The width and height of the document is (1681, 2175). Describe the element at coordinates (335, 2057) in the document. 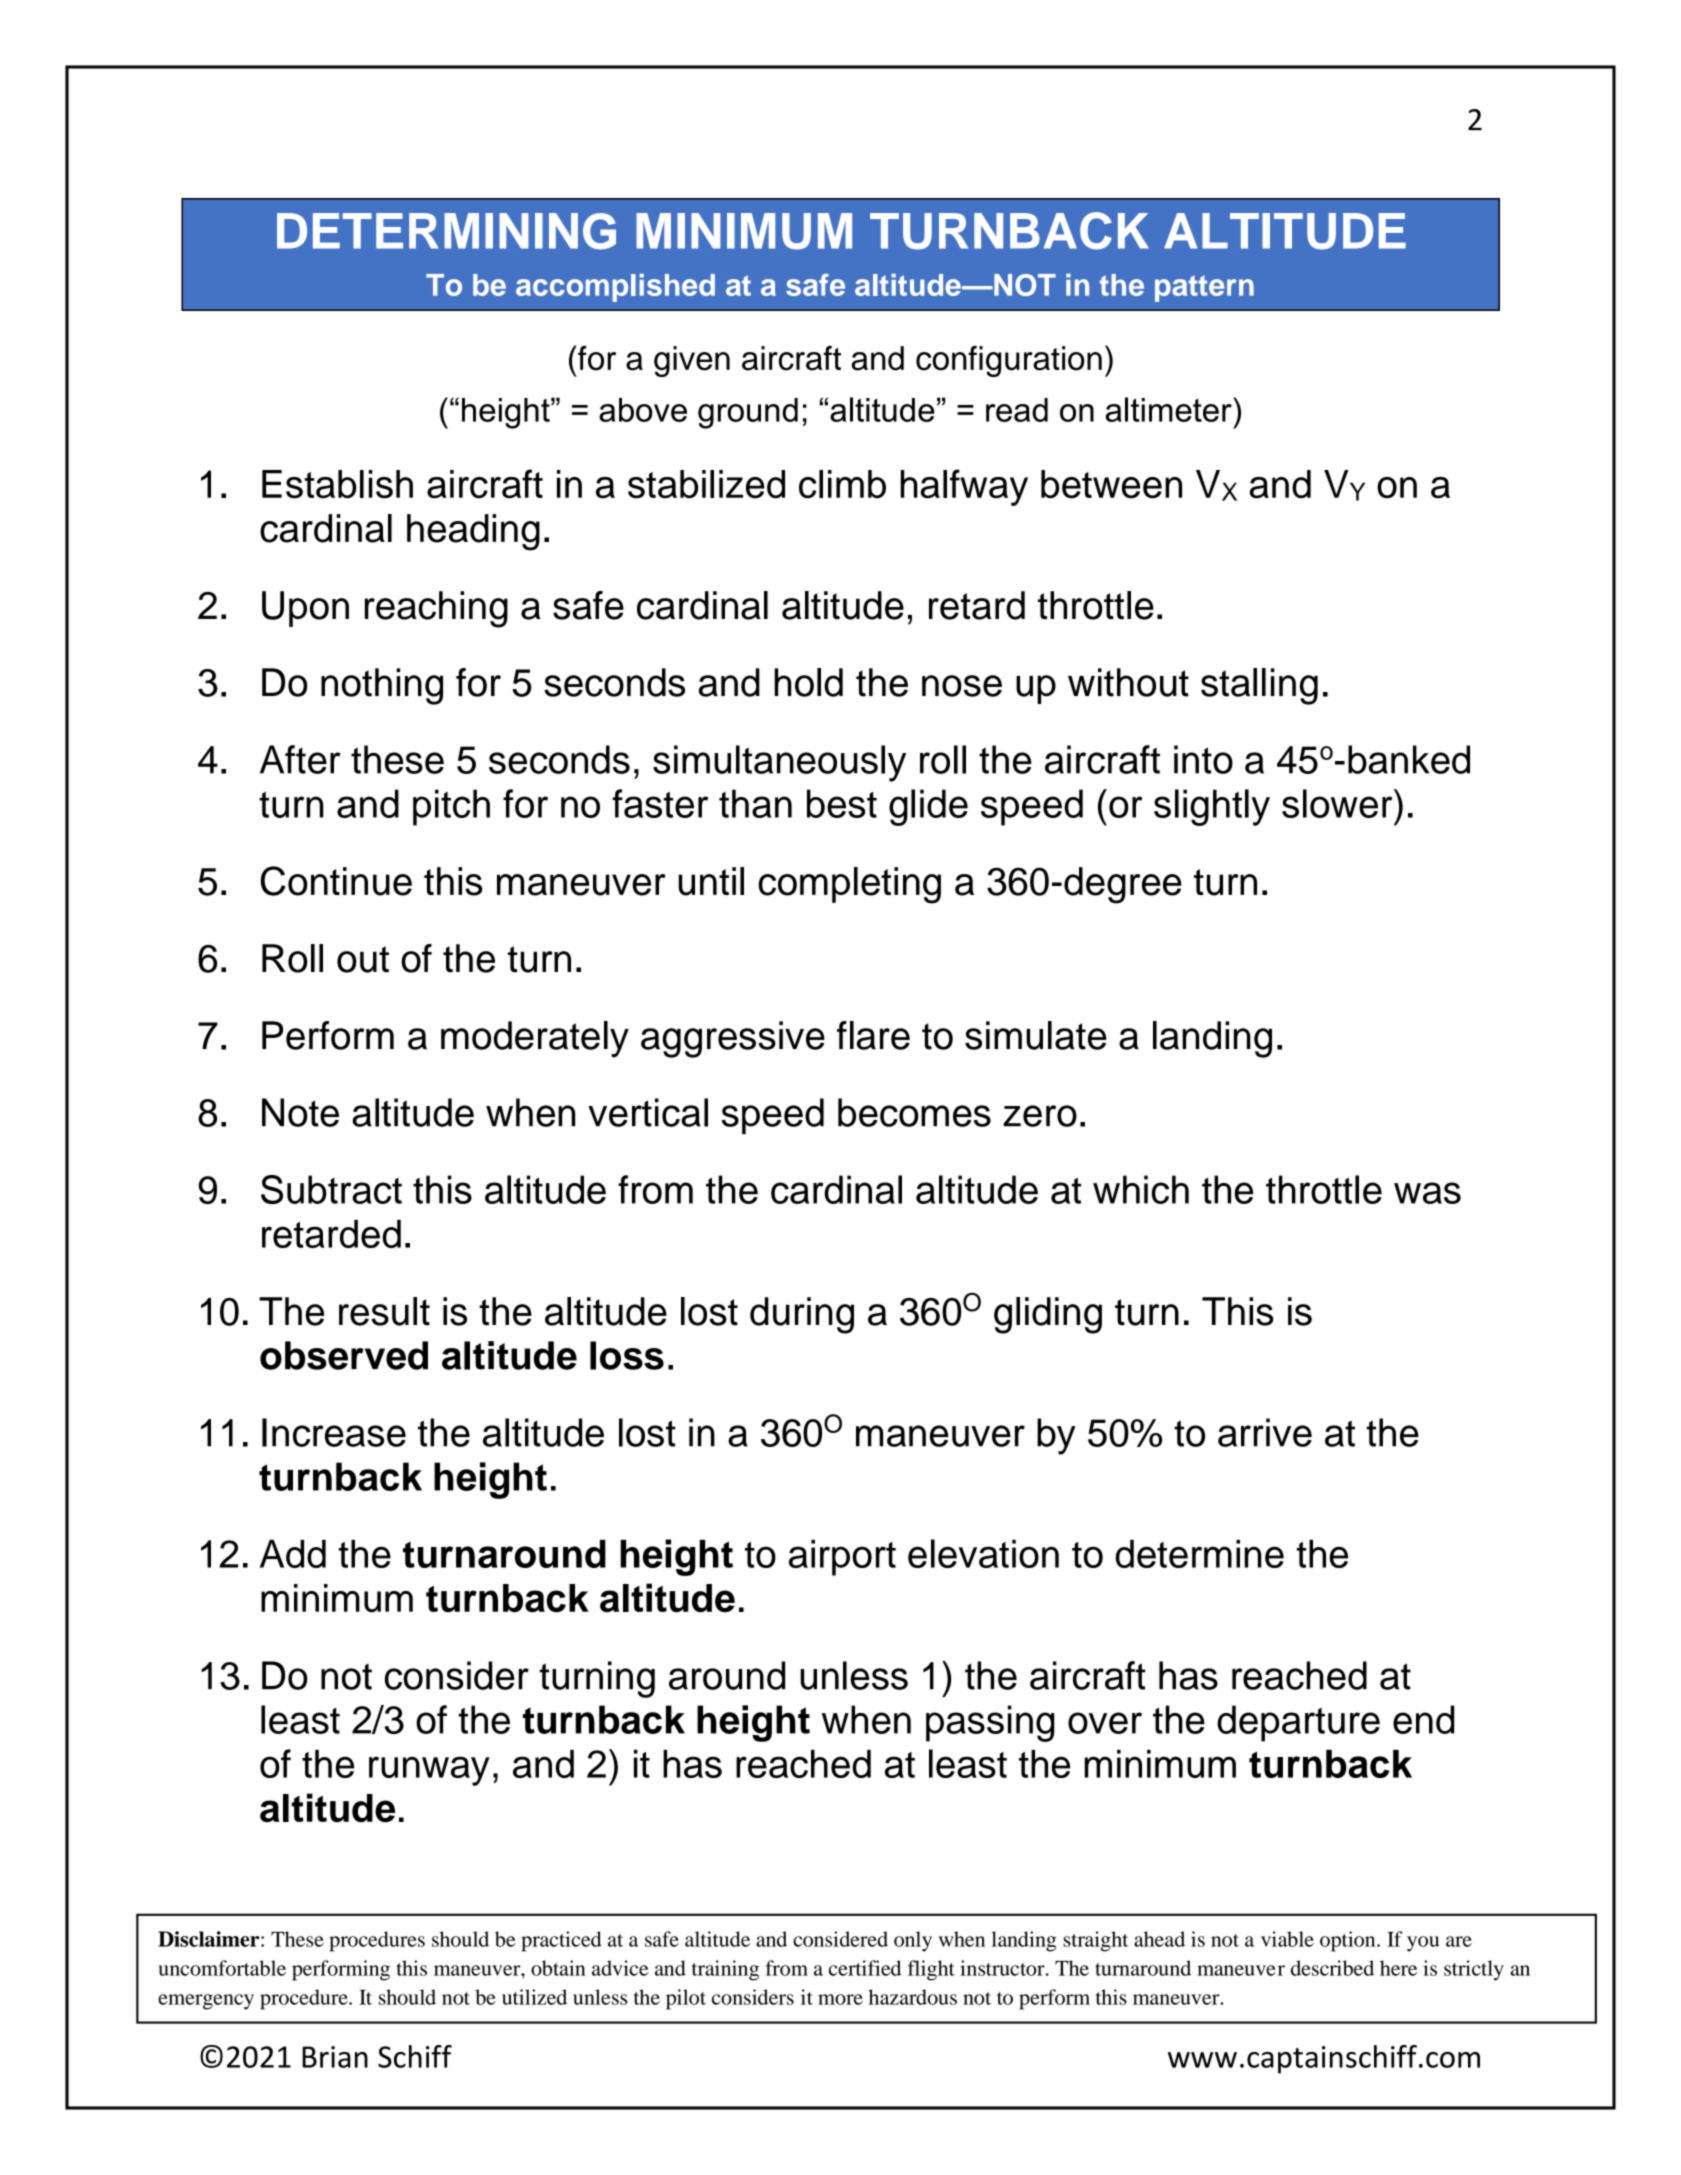

I see `Brian` at that location.
